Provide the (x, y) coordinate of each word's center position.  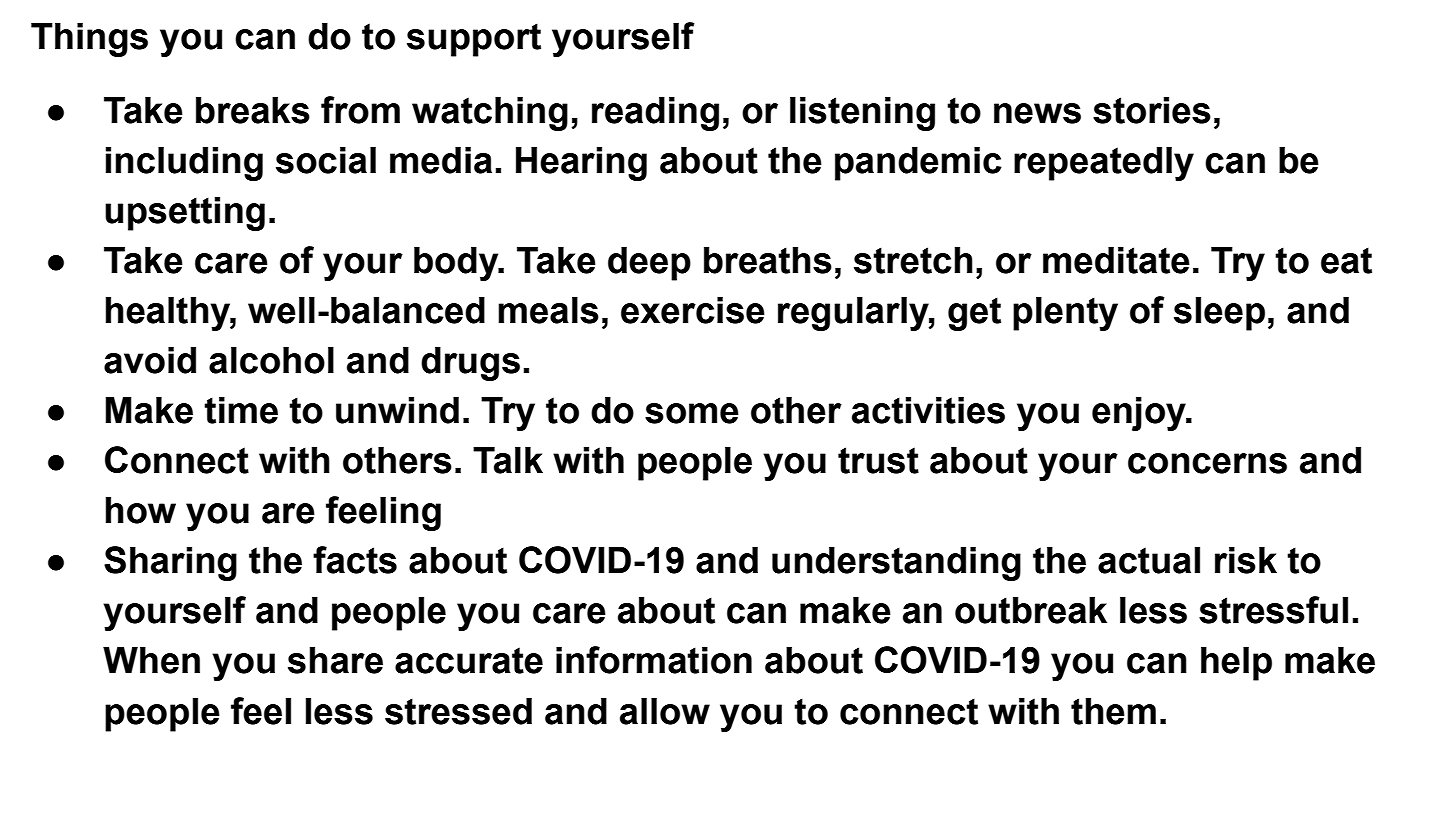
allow (665, 711)
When (151, 660)
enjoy (1140, 414)
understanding (896, 564)
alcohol (271, 360)
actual (1149, 560)
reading (655, 114)
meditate (1116, 260)
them (1113, 711)
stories (1152, 110)
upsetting (185, 214)
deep (649, 264)
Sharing (170, 563)
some (692, 413)
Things (89, 40)
